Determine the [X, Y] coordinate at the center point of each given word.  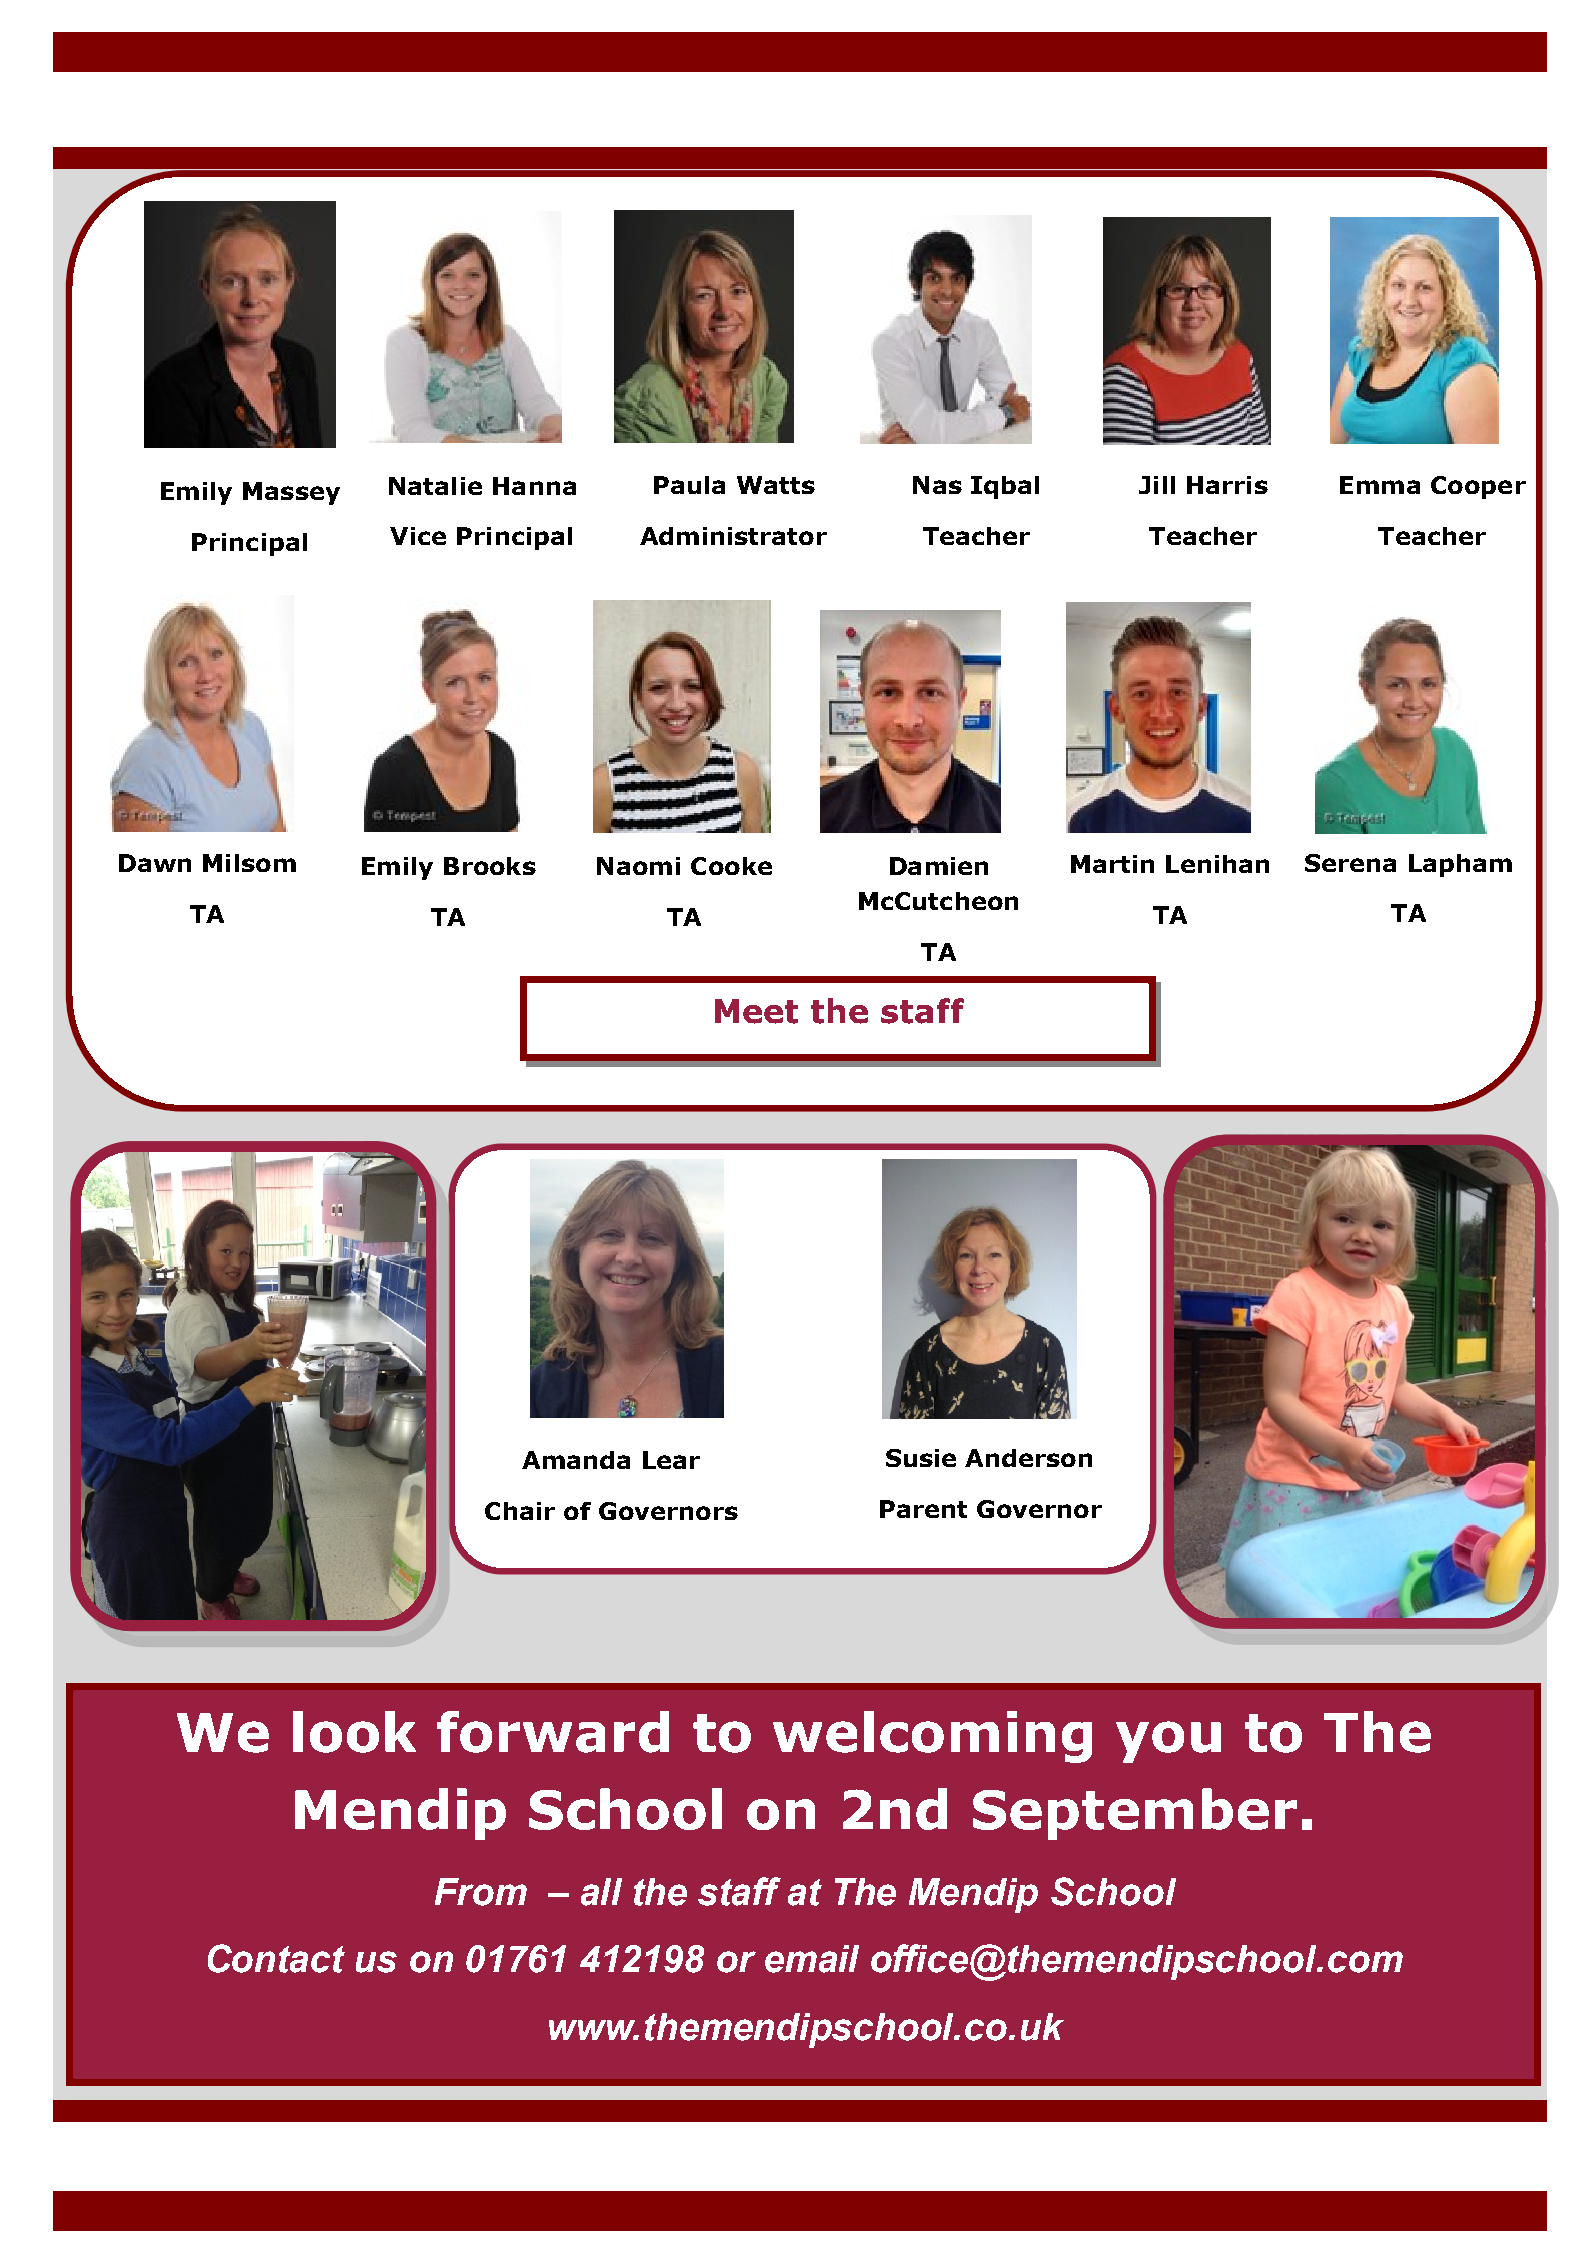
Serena [1350, 863]
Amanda [576, 1460]
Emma [1380, 485]
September [1135, 1814]
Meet [756, 1011]
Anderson [1028, 1458]
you [1168, 1742]
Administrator [733, 536]
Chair [520, 1511]
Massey [291, 493]
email [812, 1959]
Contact [276, 1958]
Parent [923, 1509]
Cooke [731, 866]
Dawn [155, 863]
